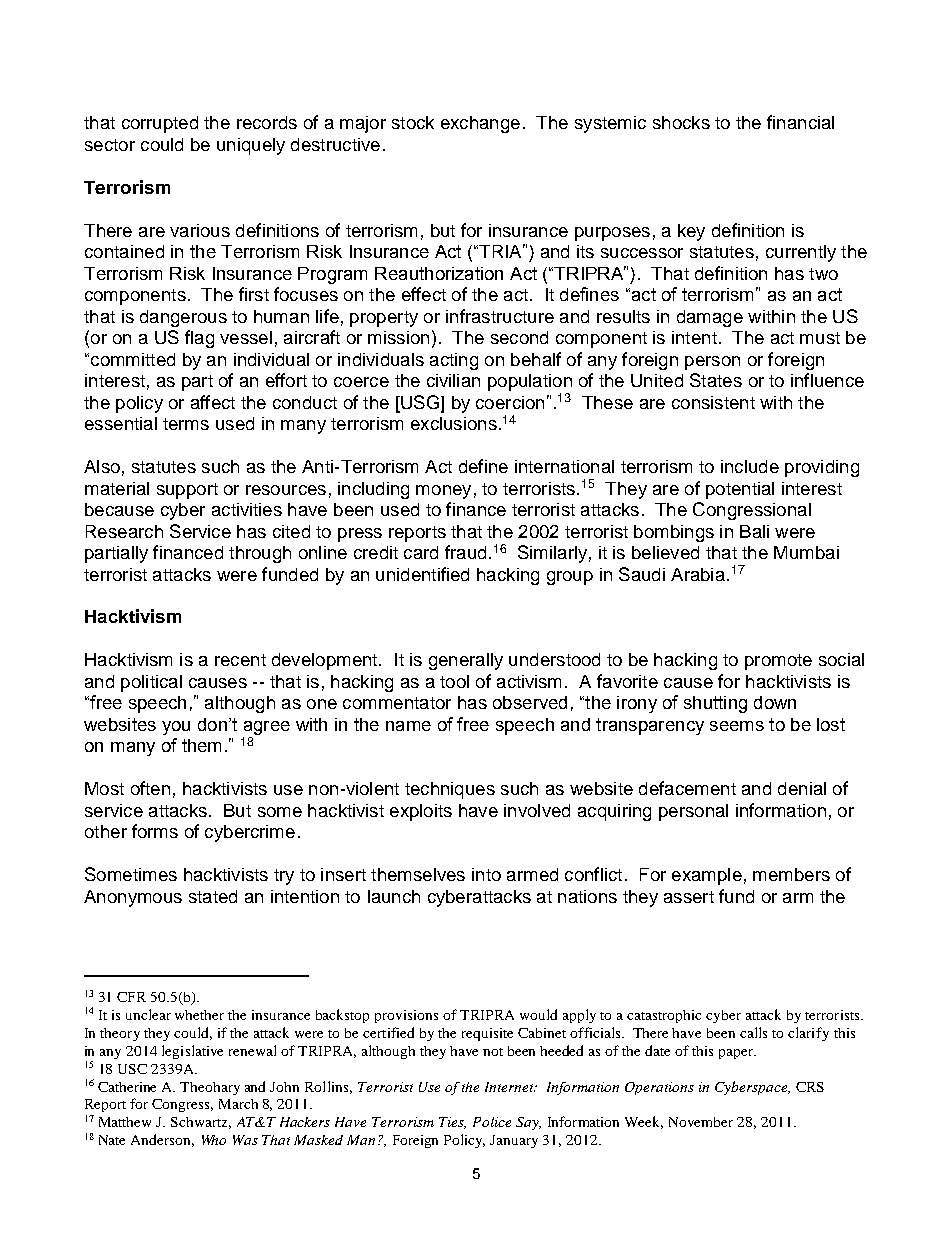 The height and width of the screenshot is (1233, 952). What do you see at coordinates (492, 1122) in the screenshot?
I see `Police` at bounding box center [492, 1122].
